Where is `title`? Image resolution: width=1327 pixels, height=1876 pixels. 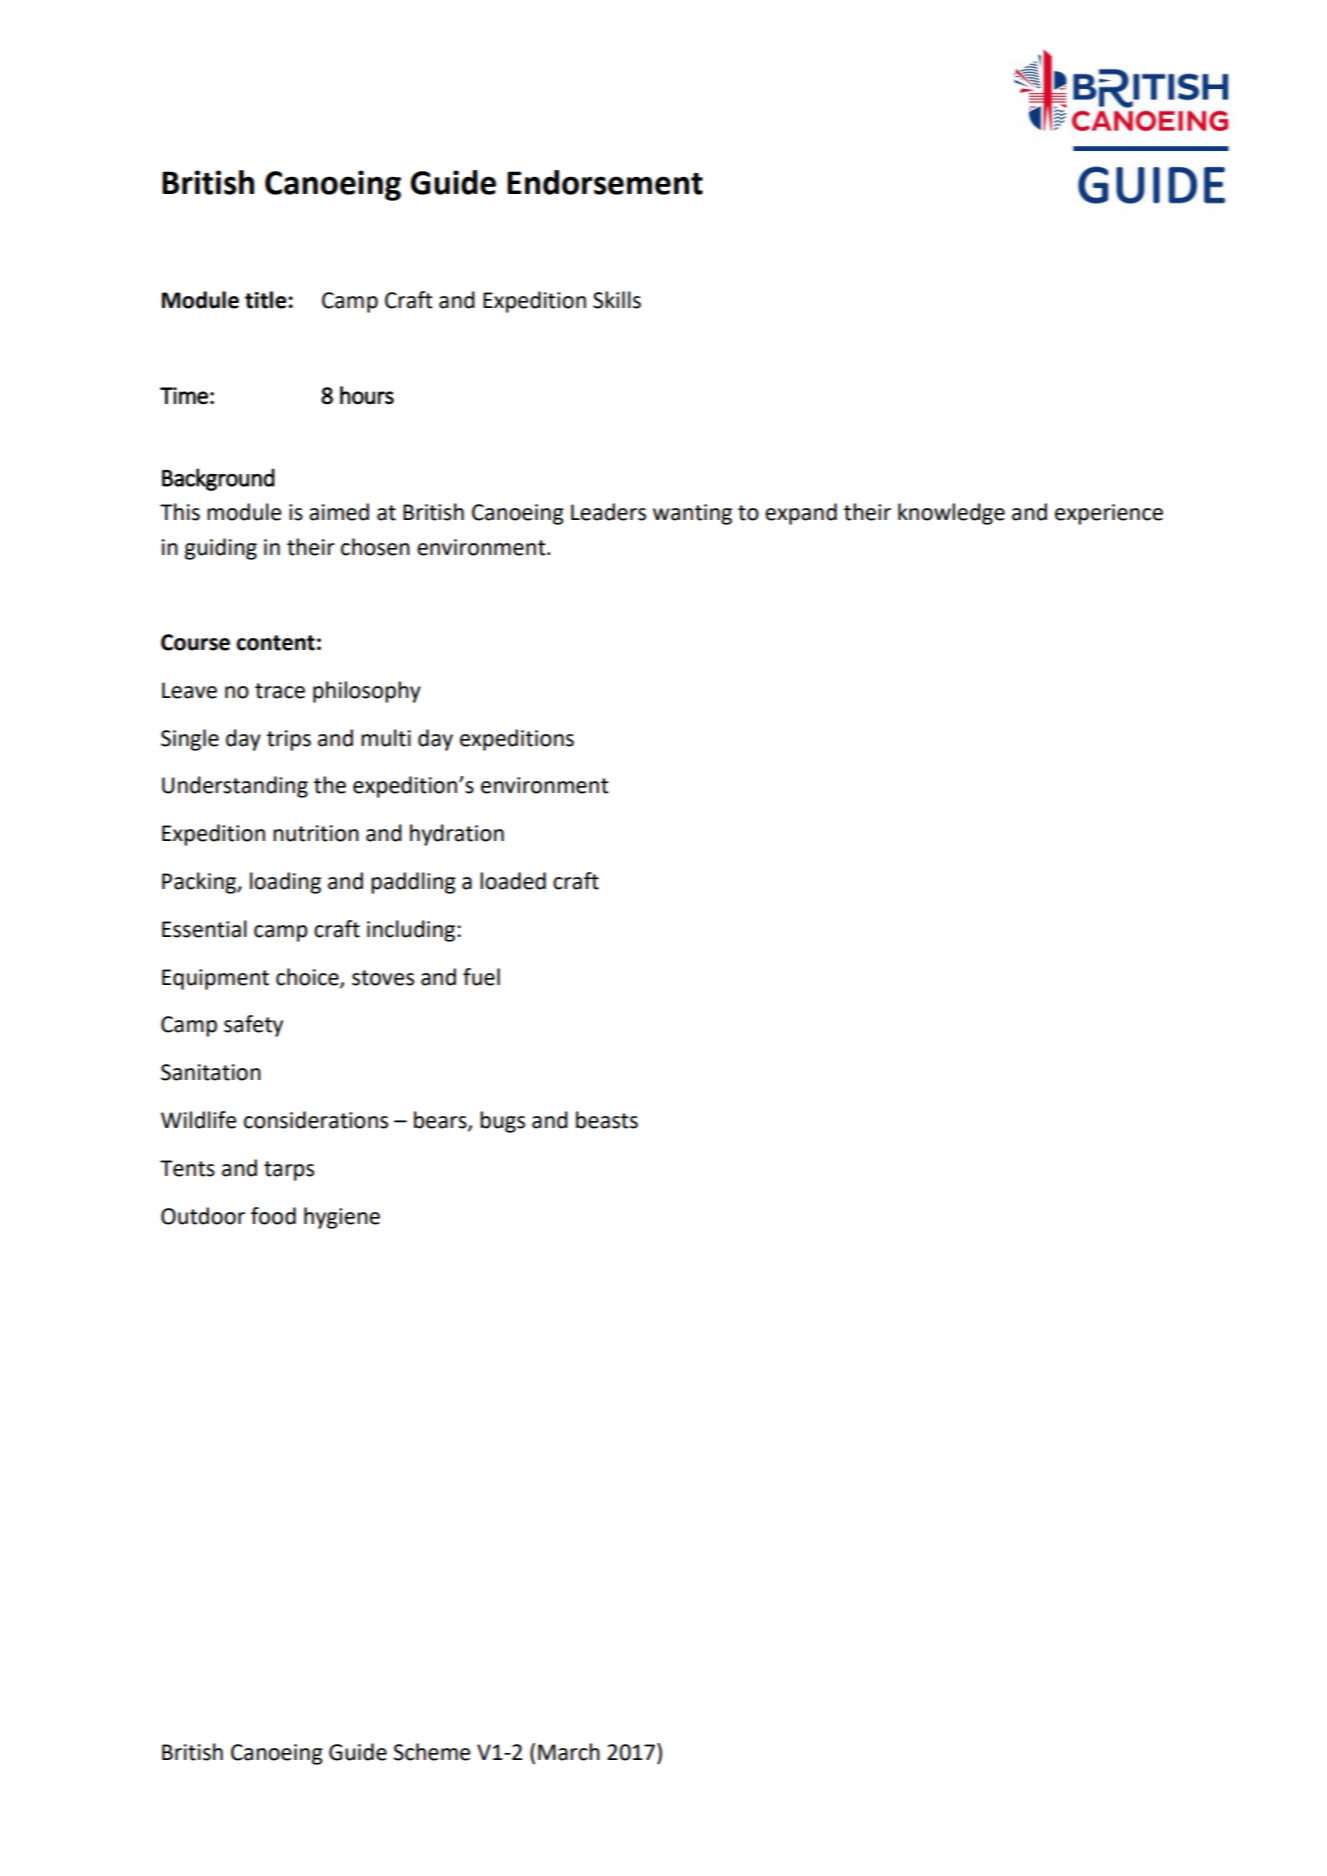 title is located at coordinates (266, 300).
